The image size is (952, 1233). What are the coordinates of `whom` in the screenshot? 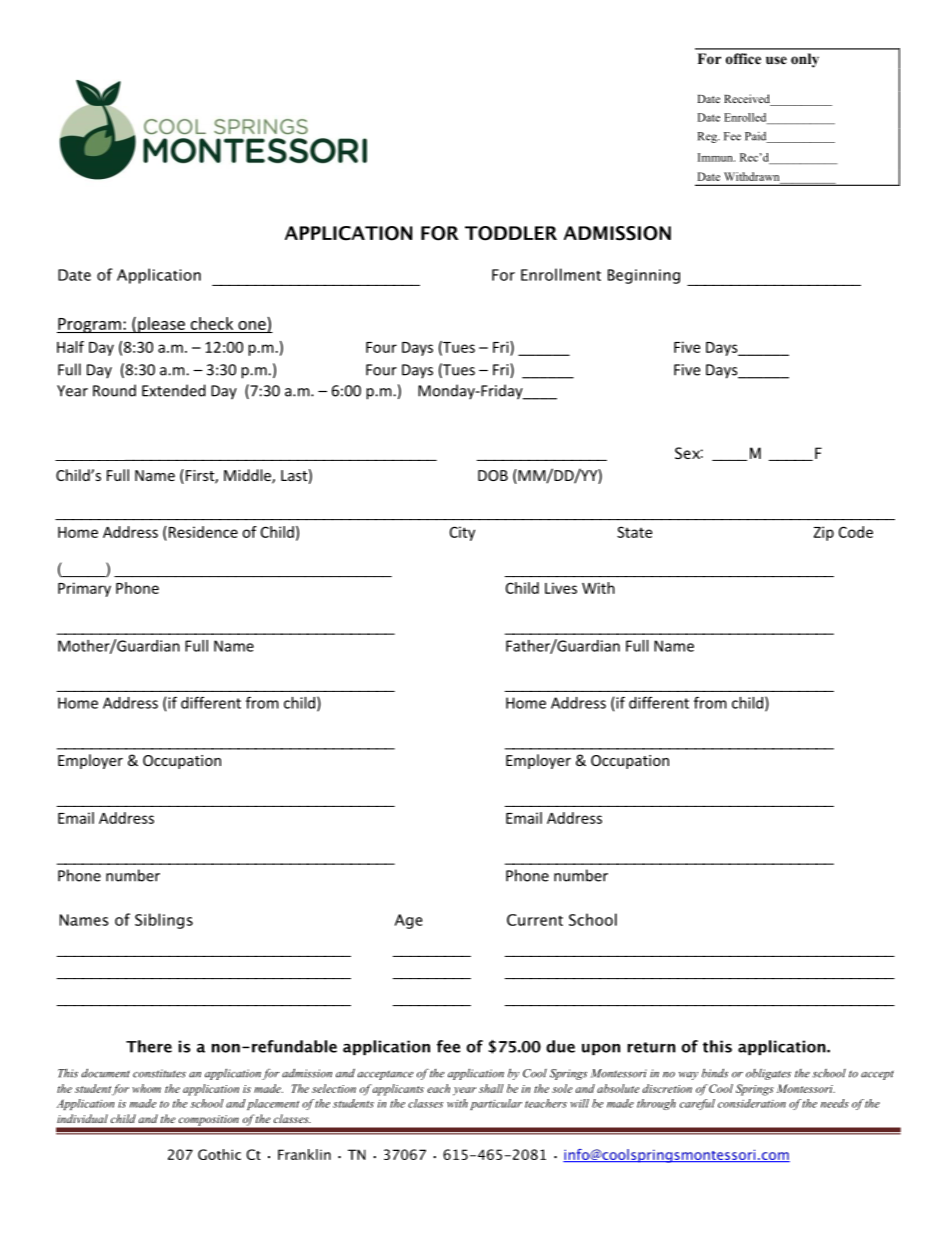 It's located at (146, 1088).
